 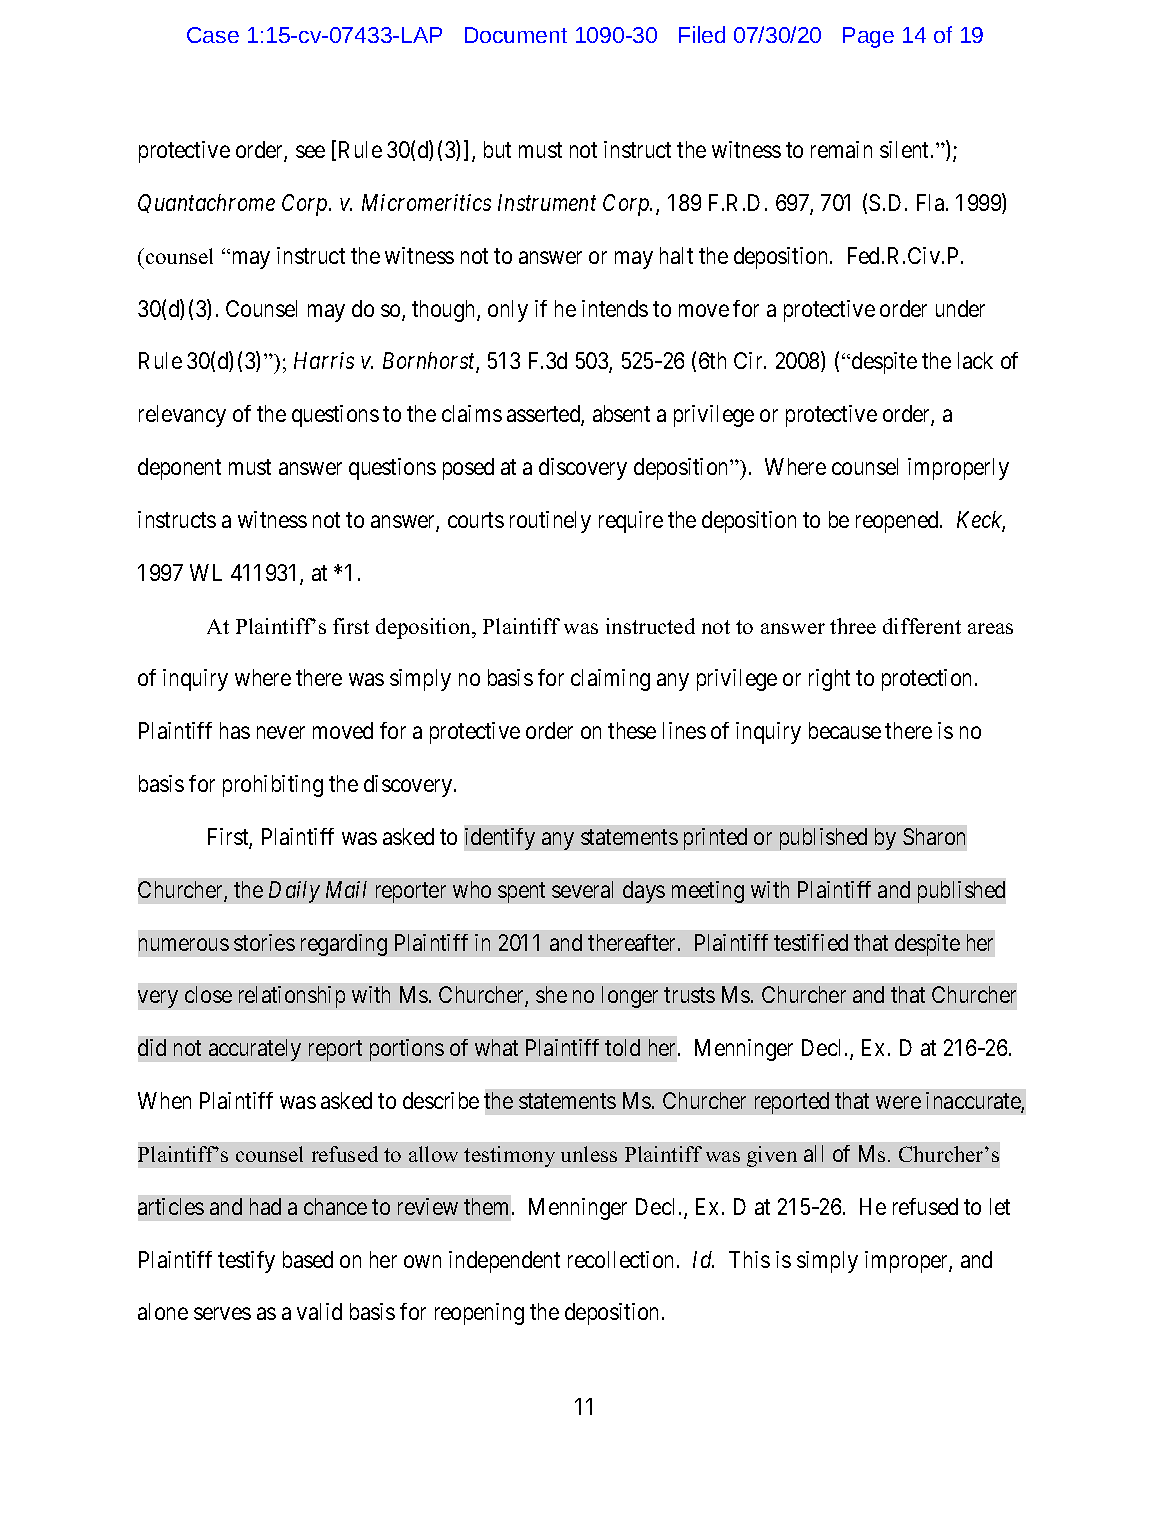 I want to click on has, so click(x=235, y=730).
